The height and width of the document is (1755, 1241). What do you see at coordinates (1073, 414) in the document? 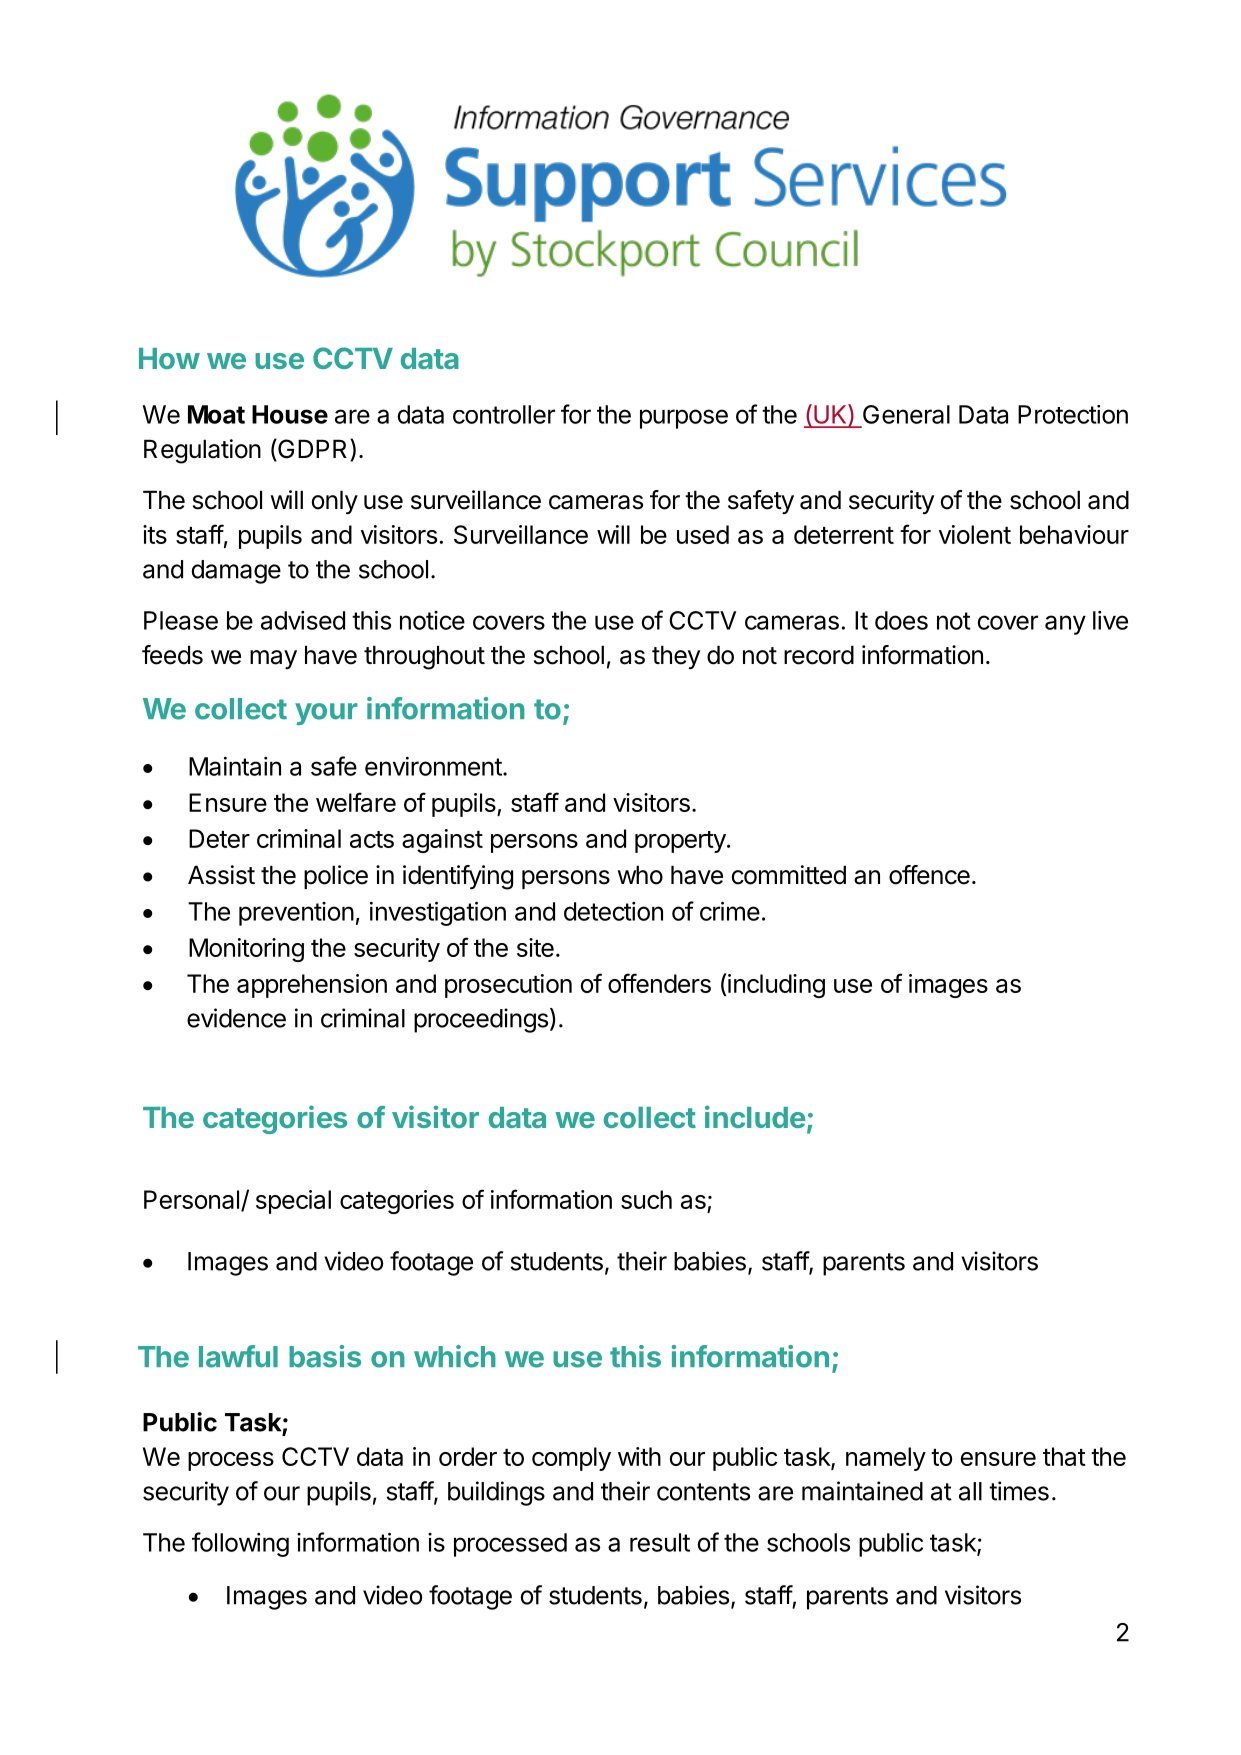
I see `Protection` at bounding box center [1073, 414].
